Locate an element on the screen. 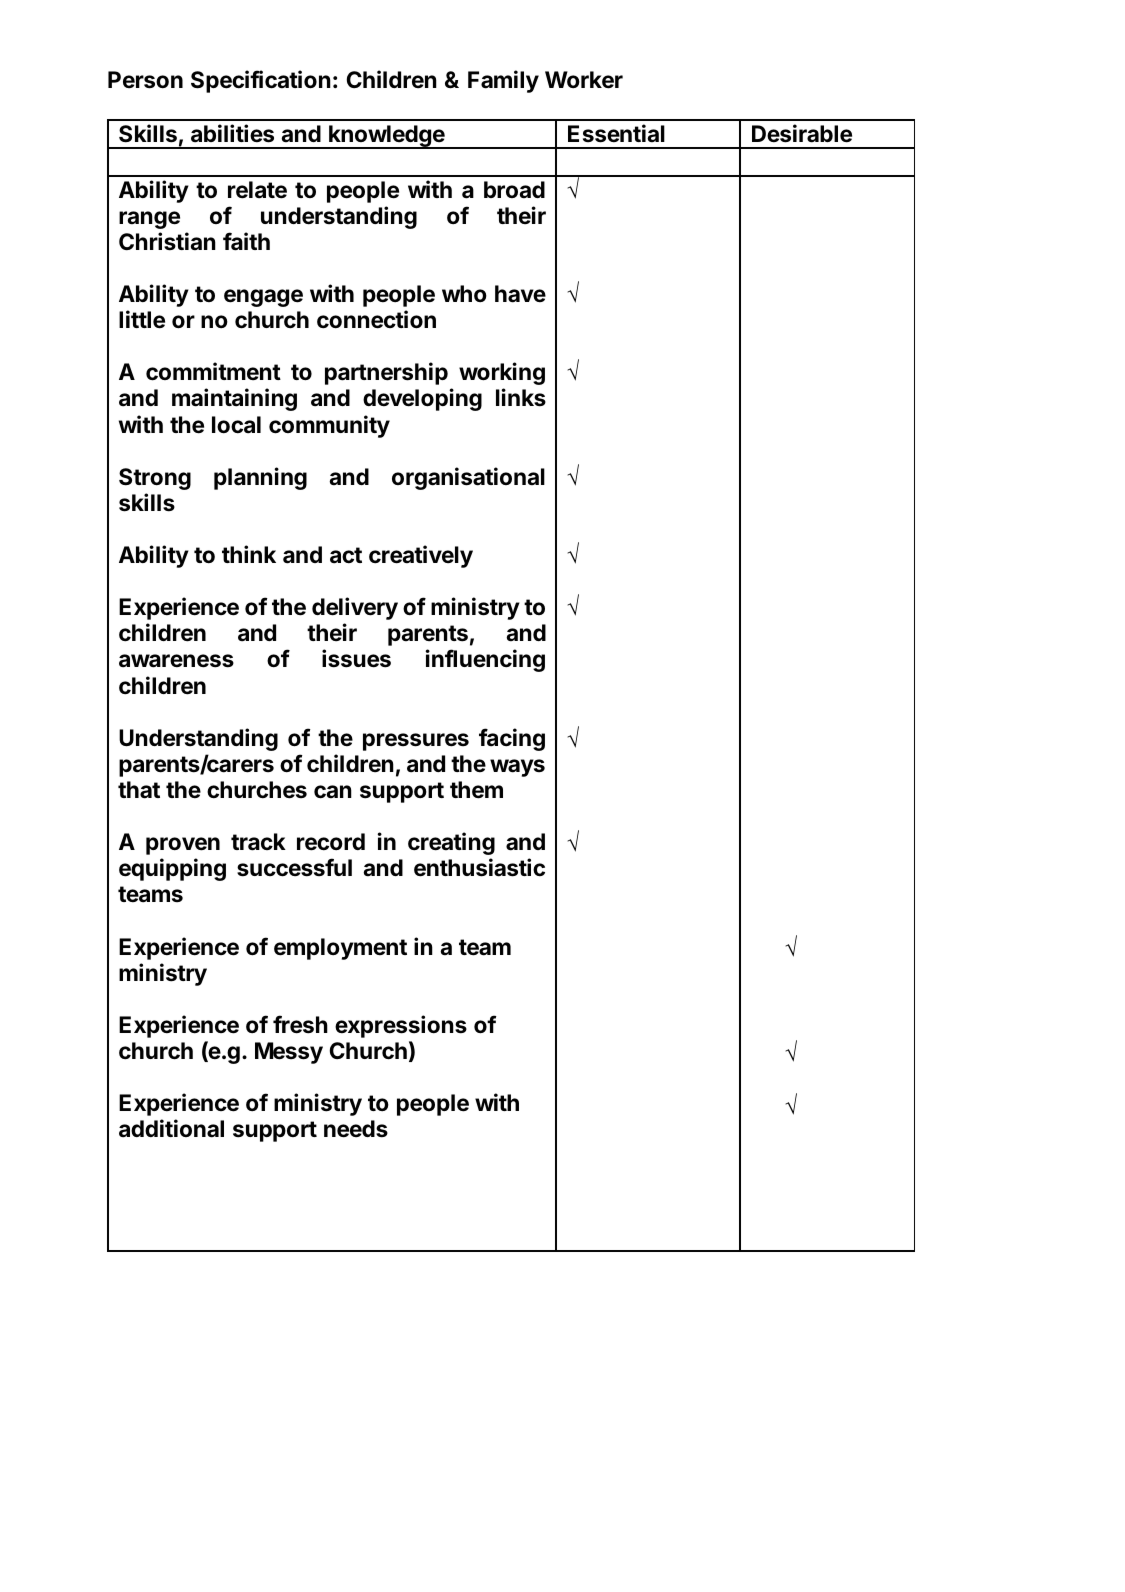 Image resolution: width=1125 pixels, height=1592 pixels. abilities is located at coordinates (232, 133).
